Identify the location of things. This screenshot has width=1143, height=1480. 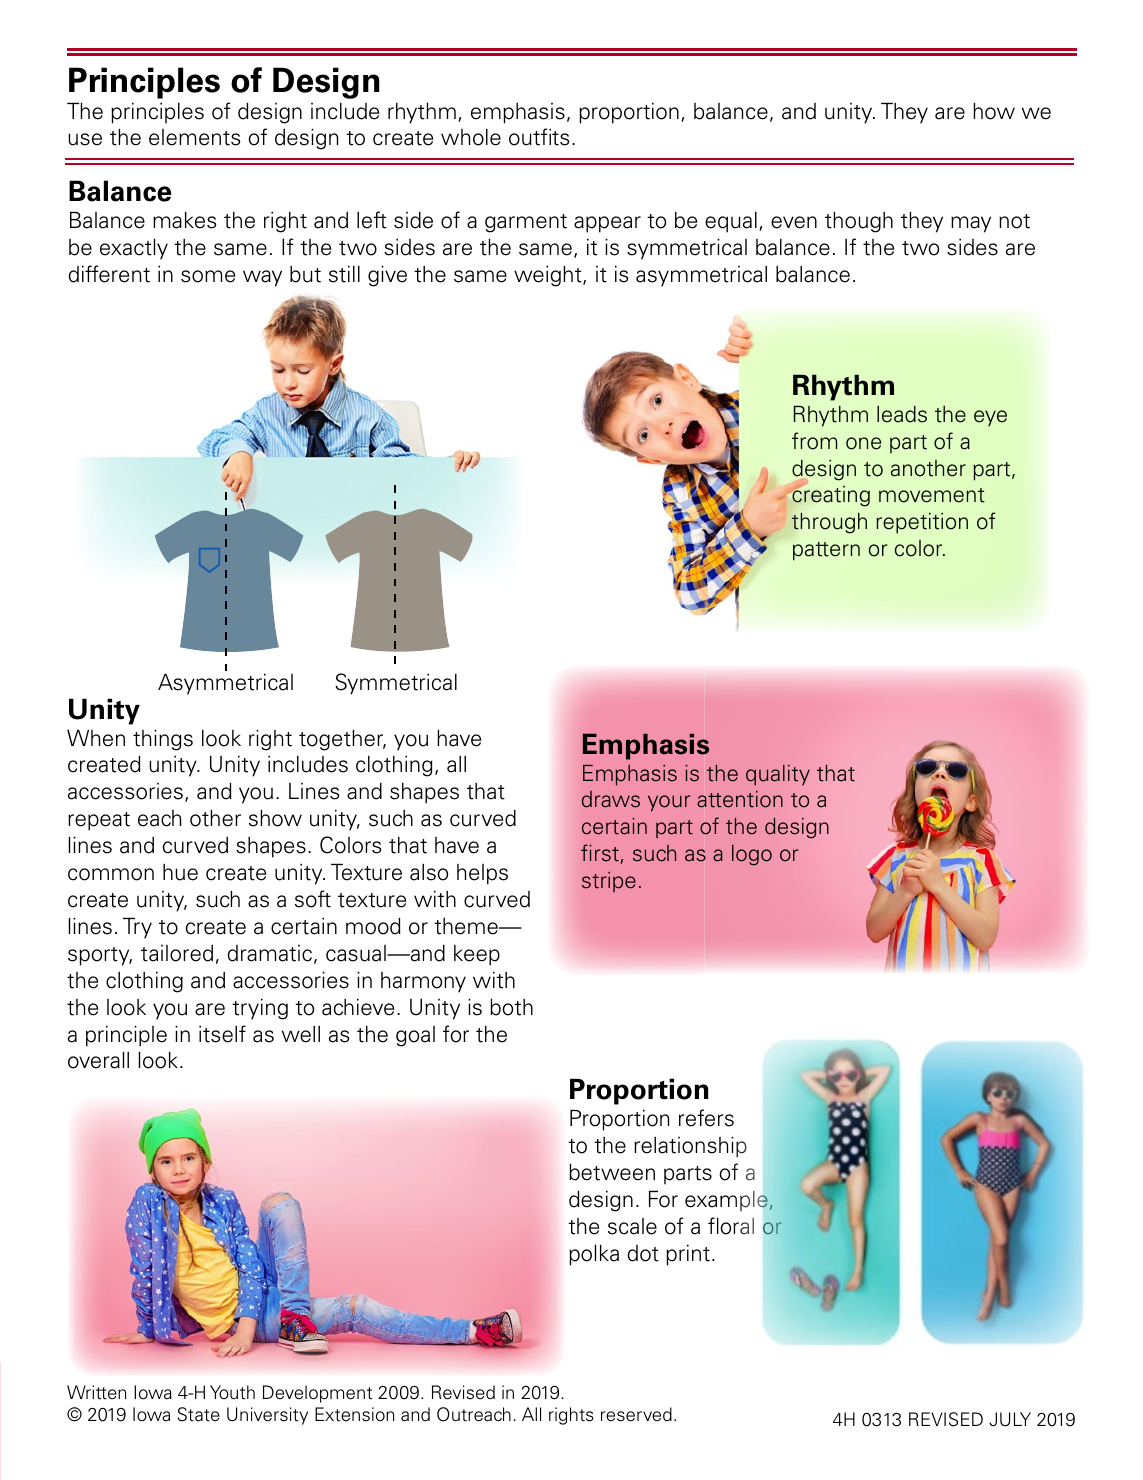
(163, 740).
